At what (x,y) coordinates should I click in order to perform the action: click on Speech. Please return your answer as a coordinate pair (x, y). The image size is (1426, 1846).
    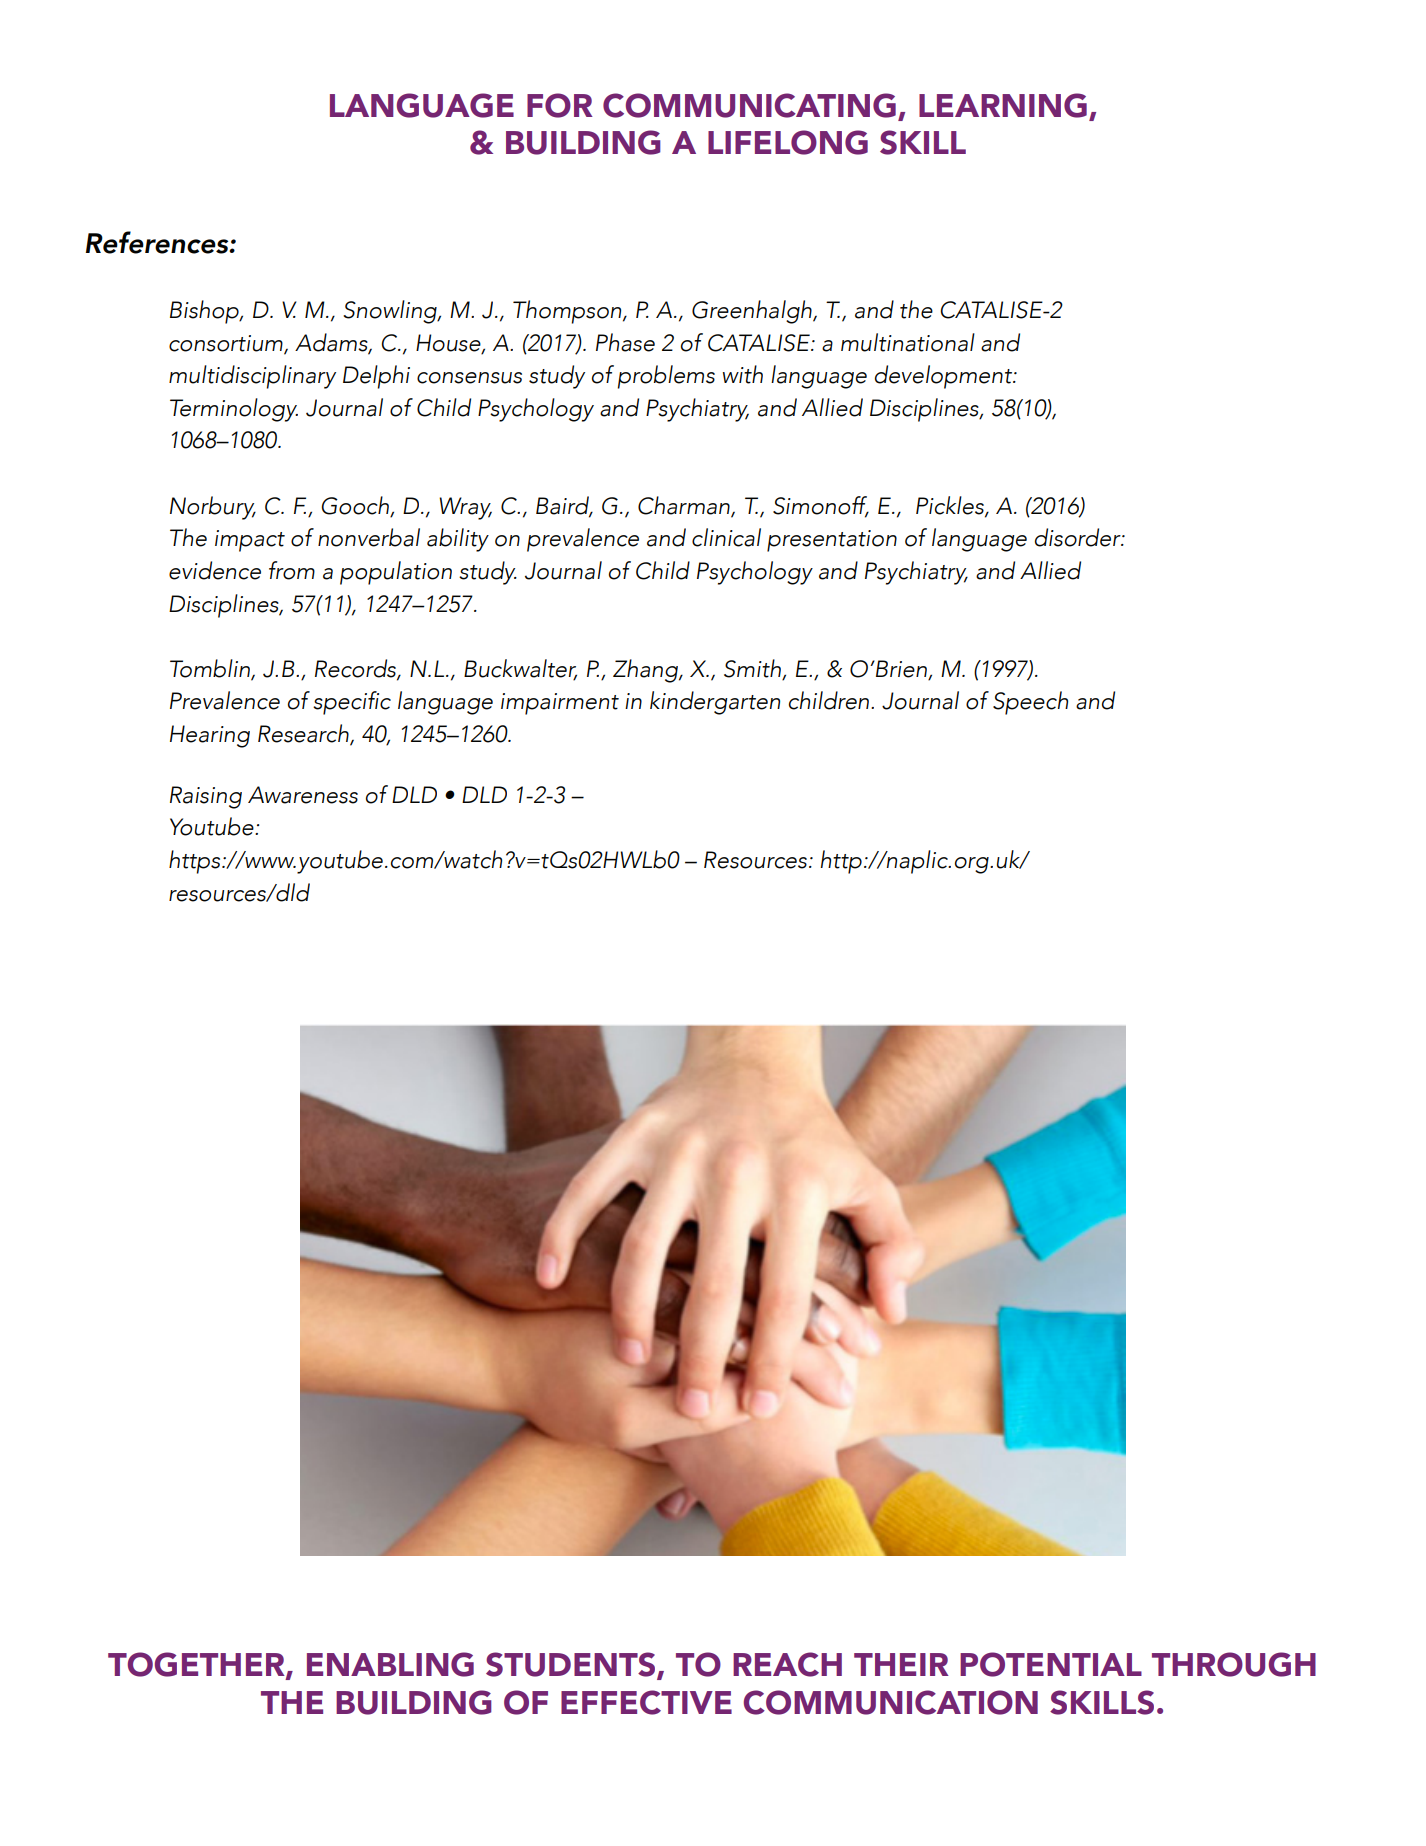
    Looking at the image, I should click on (1030, 703).
